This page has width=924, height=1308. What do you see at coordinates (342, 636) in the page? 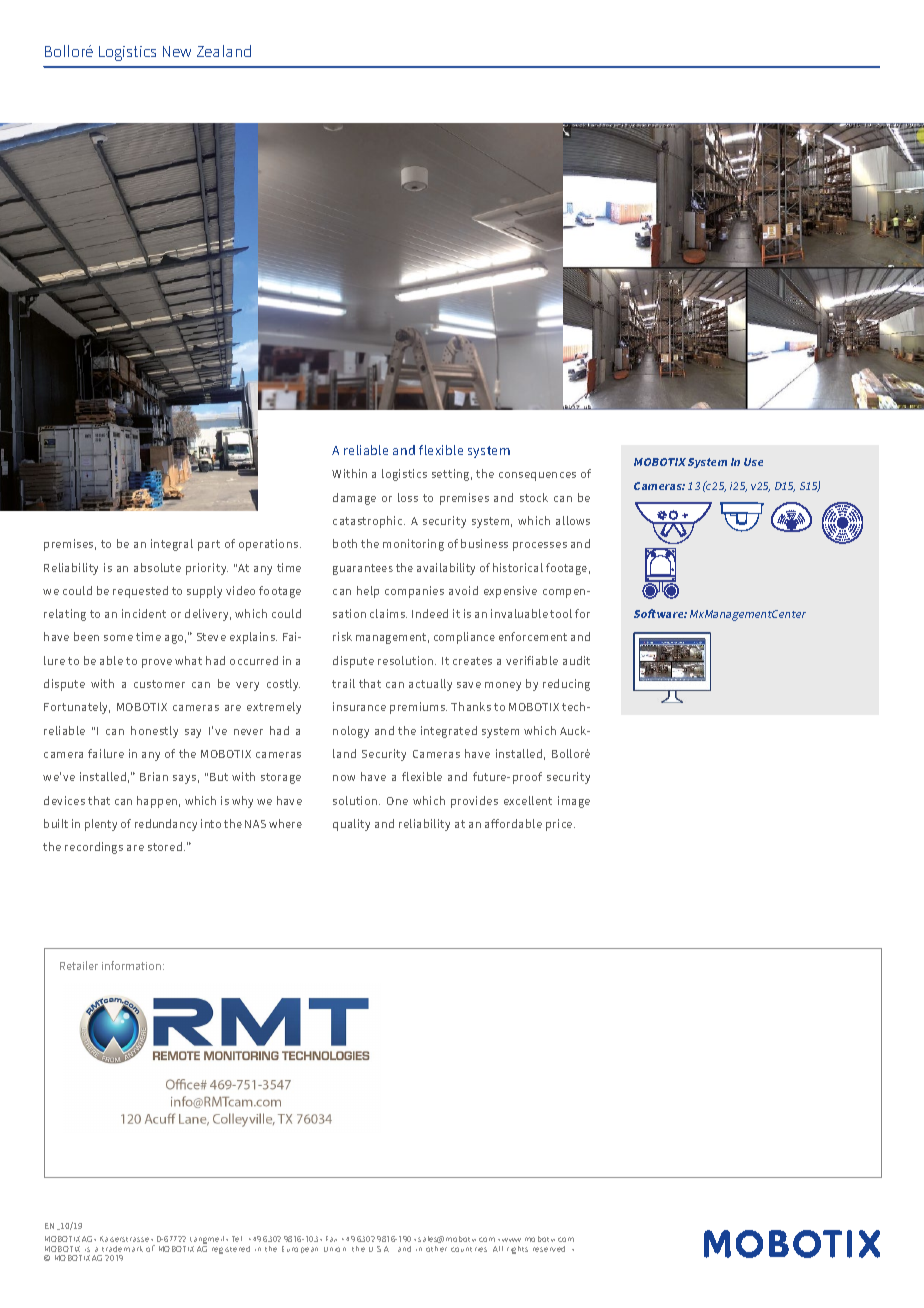
I see `risk` at bounding box center [342, 636].
